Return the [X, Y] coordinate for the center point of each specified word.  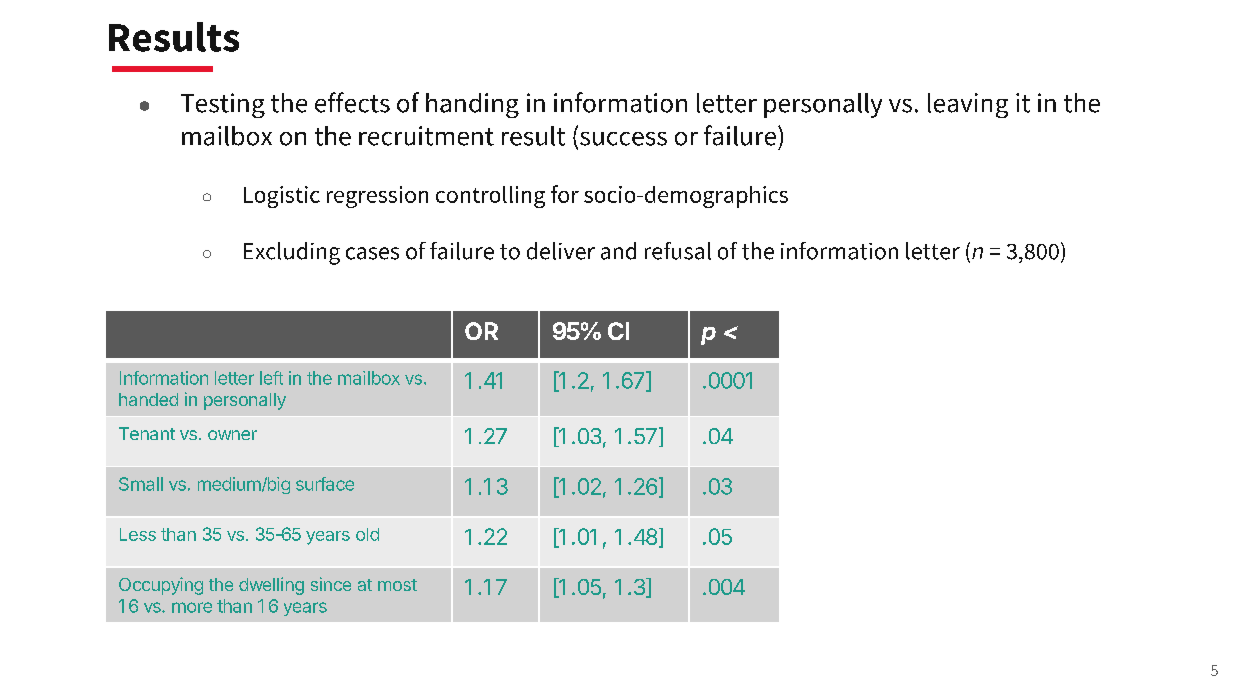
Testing [223, 105]
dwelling [271, 586]
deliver [561, 251]
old [367, 534]
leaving [968, 105]
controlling [490, 197]
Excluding [292, 253]
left [271, 378]
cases [372, 253]
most [397, 585]
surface [325, 484]
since [331, 584]
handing [472, 105]
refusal [678, 251]
